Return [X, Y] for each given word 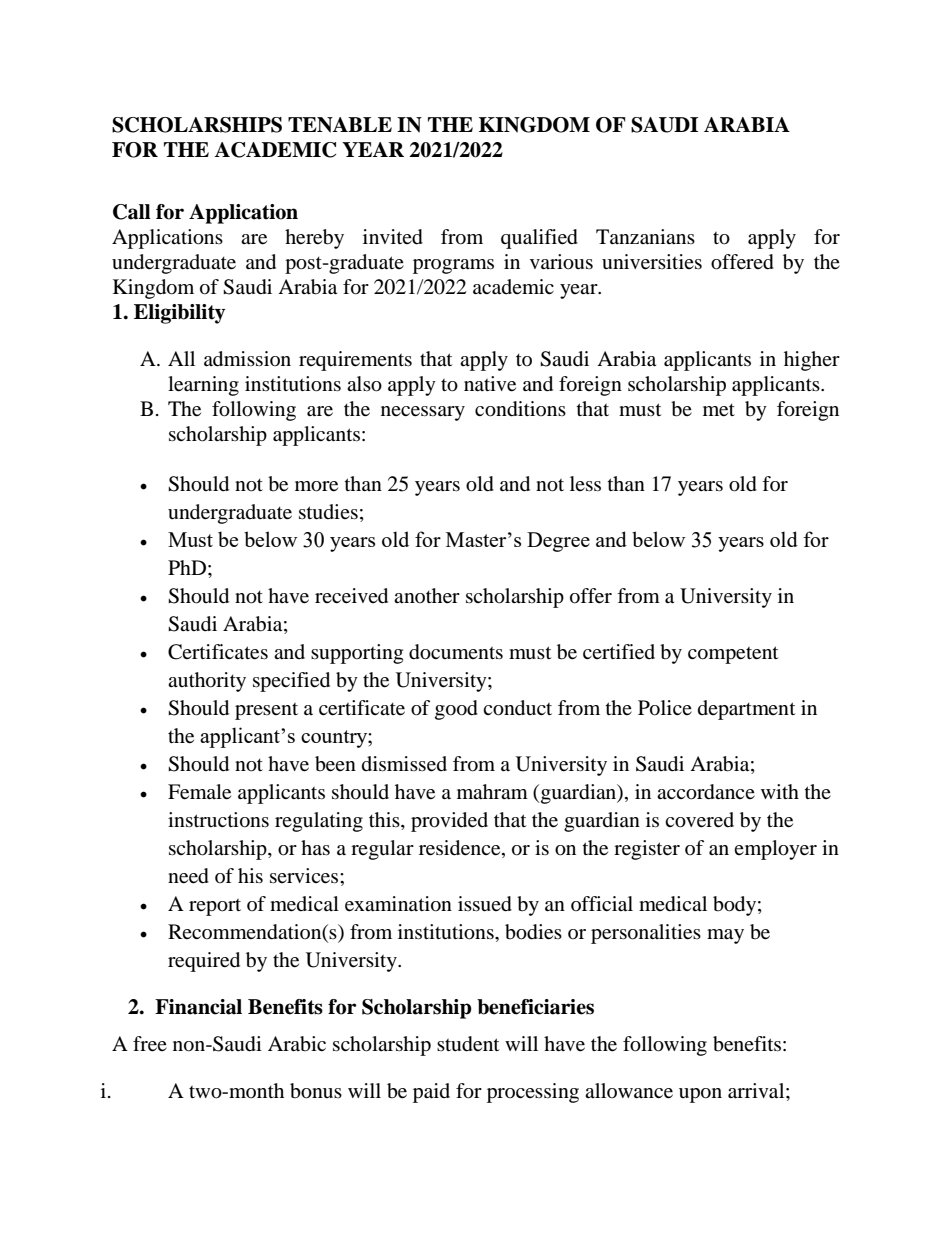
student [468, 1044]
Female [199, 792]
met [719, 410]
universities [652, 262]
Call [132, 212]
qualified [539, 239]
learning [203, 386]
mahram [492, 791]
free [150, 1044]
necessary [423, 413]
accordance [706, 792]
